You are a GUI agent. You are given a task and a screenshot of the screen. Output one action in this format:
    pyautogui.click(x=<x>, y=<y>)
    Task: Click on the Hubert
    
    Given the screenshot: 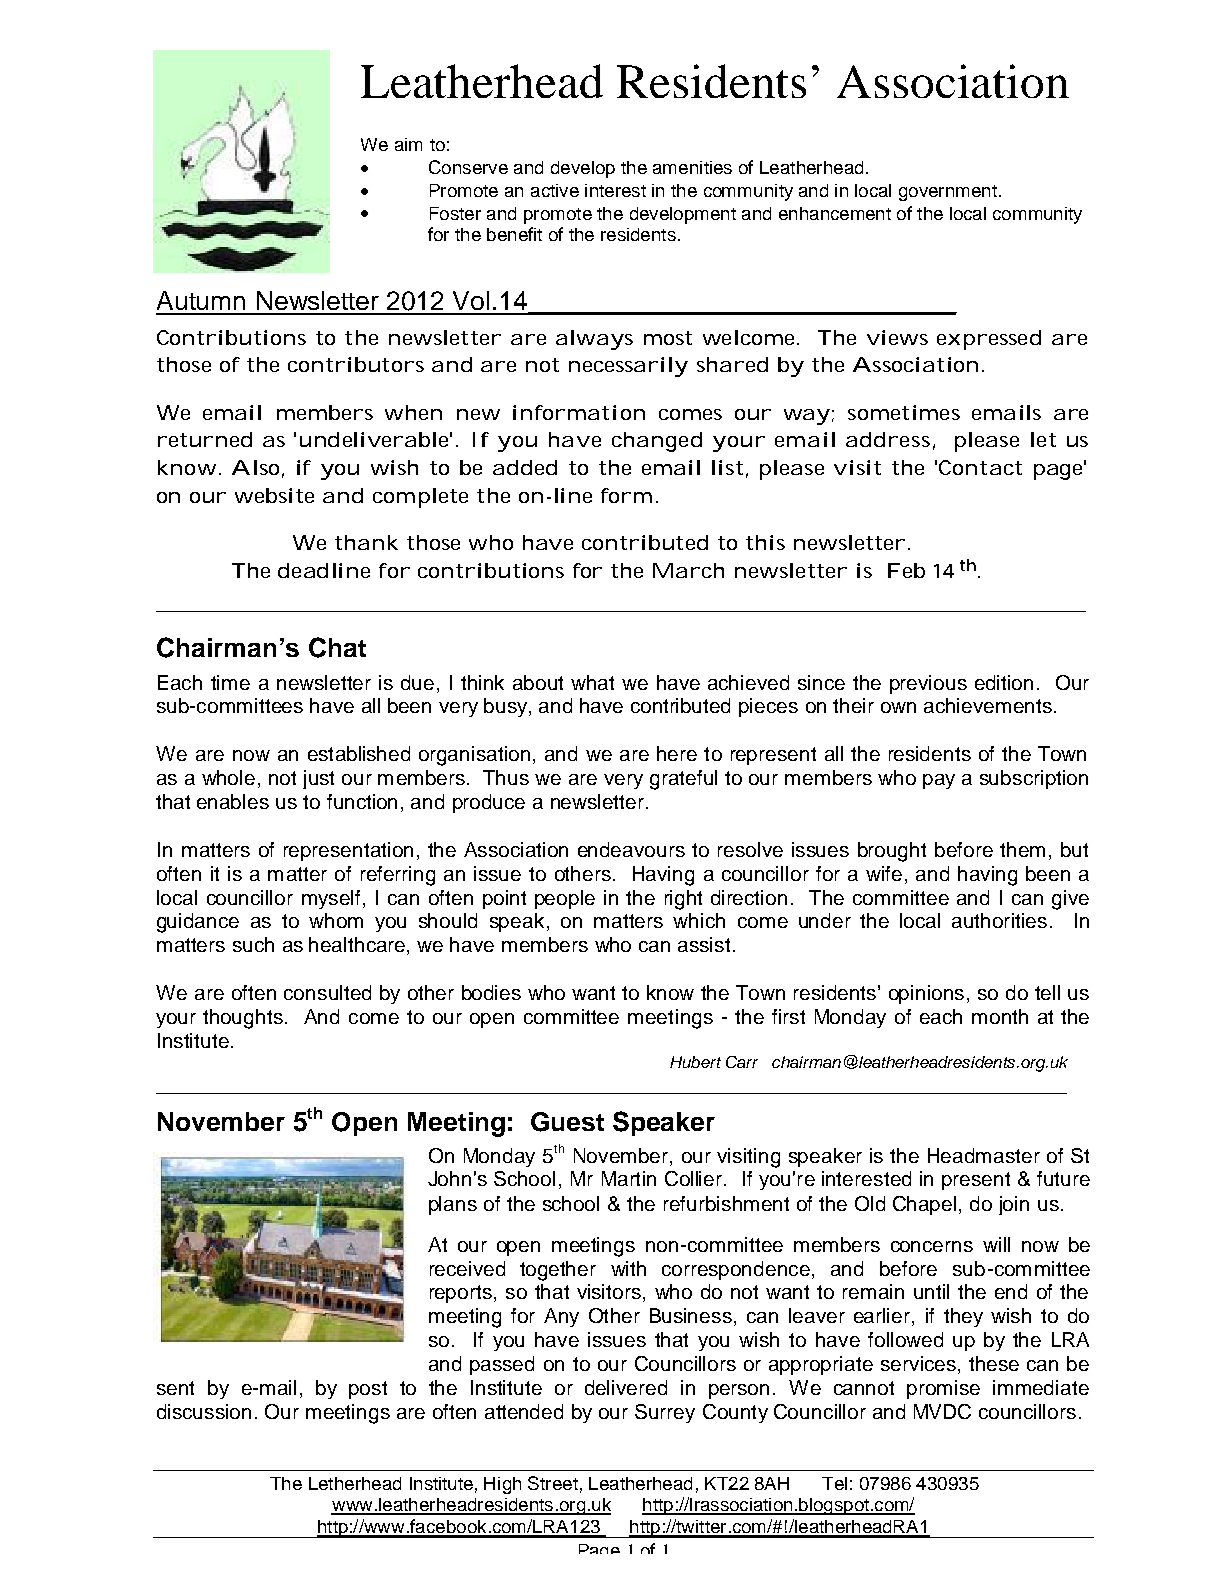 What is the action you would take?
    pyautogui.click(x=695, y=1062)
